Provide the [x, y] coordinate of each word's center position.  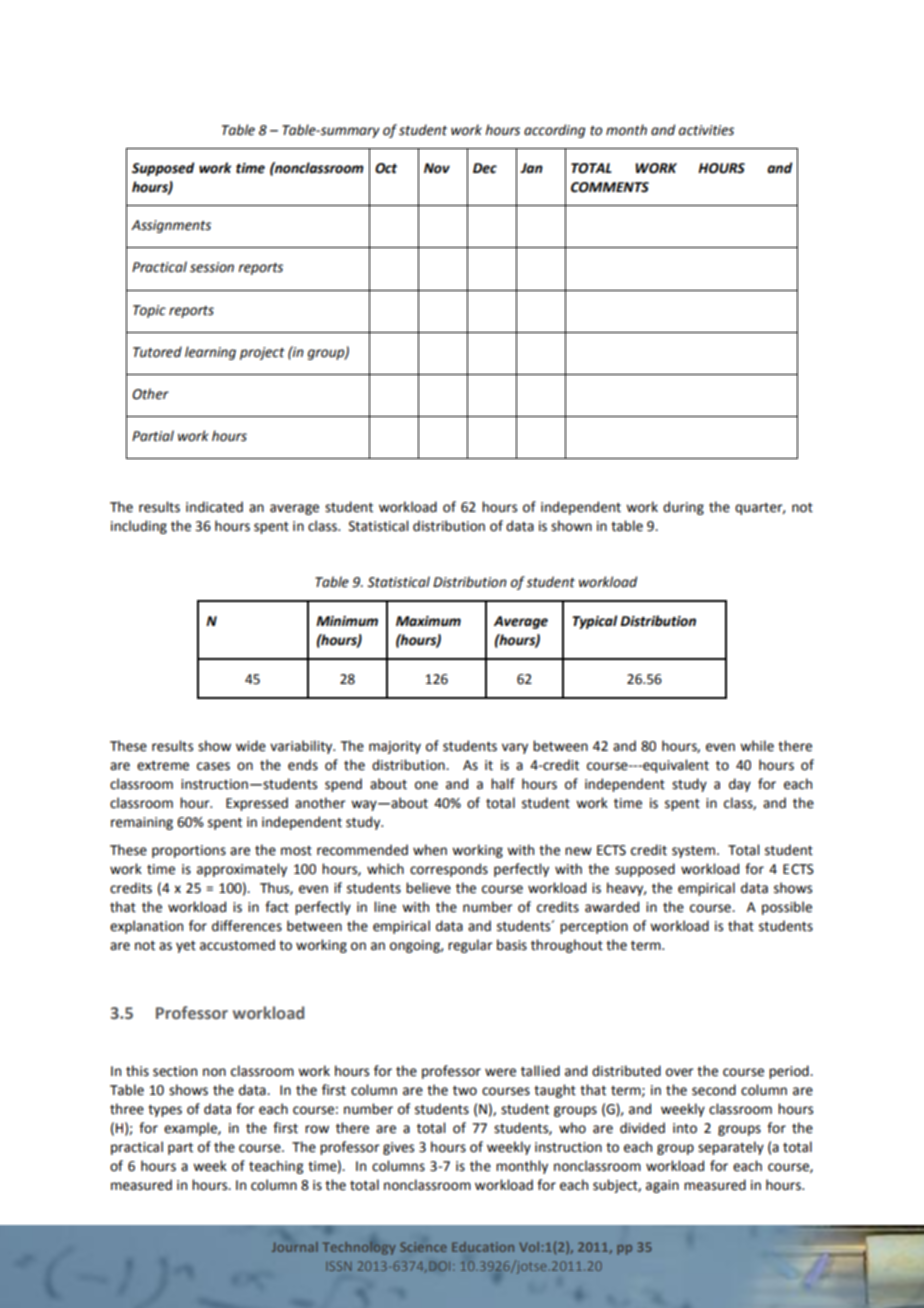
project [262, 353]
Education [483, 1247]
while [757, 746]
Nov [437, 168]
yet [186, 947]
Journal [295, 1247]
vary [515, 748]
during [683, 508]
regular [470, 946]
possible [787, 908]
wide [251, 746]
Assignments [171, 226]
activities [706, 130]
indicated [214, 507]
